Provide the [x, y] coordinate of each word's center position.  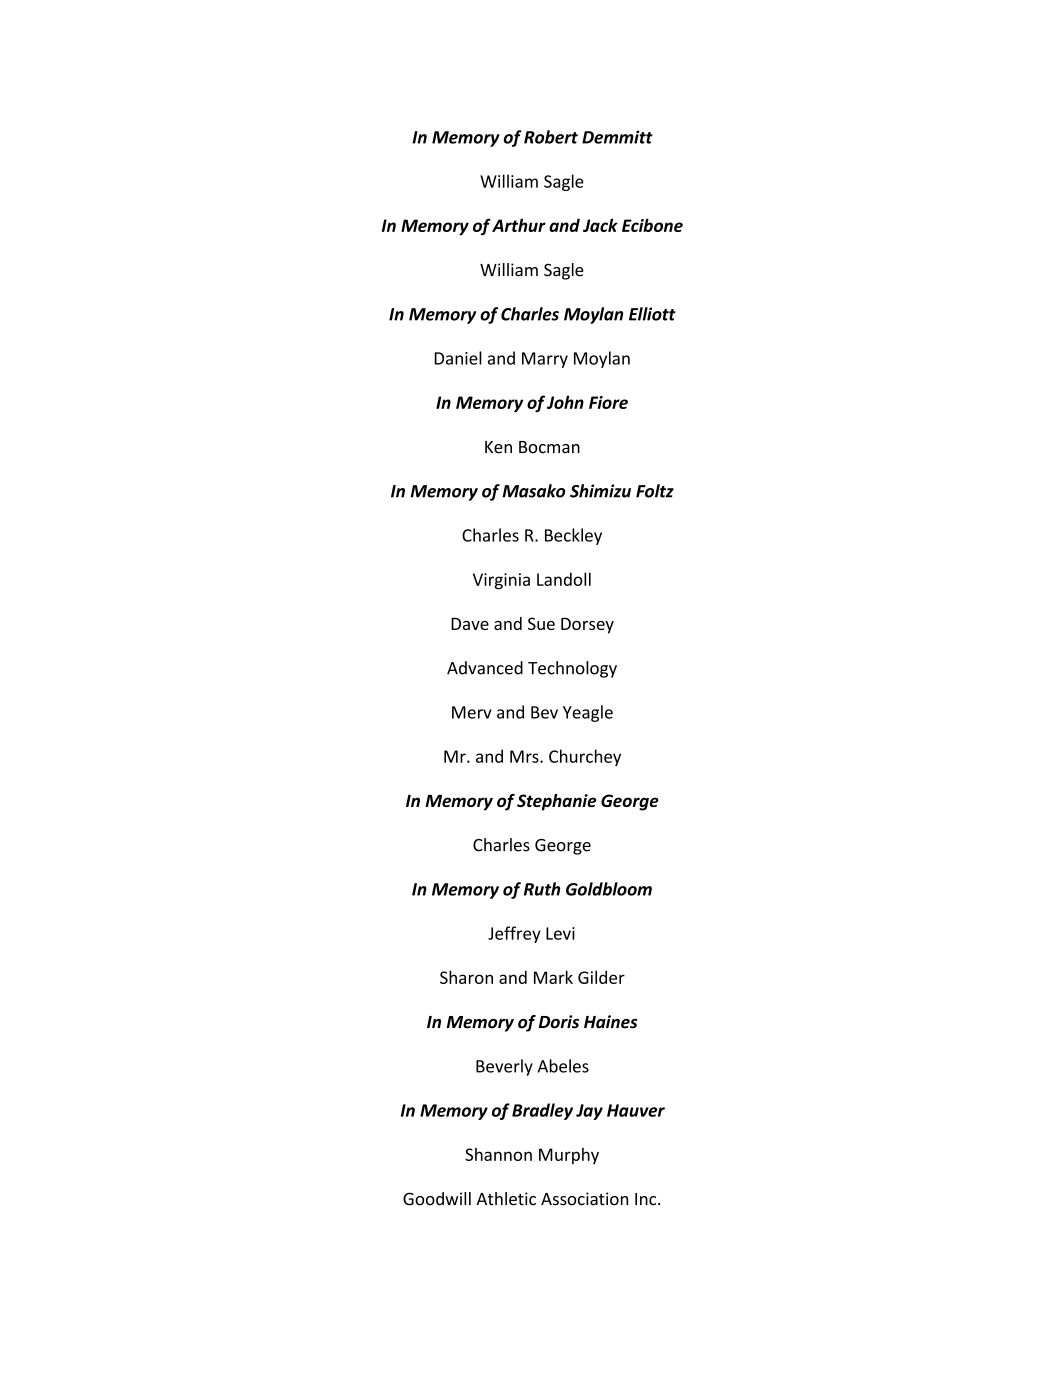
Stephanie [556, 802]
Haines [611, 1022]
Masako [533, 491]
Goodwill [437, 1199]
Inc [647, 1199]
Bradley [542, 1111]
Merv [472, 712]
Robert [551, 137]
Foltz [655, 491]
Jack [600, 225]
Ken [498, 447]
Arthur [519, 225]
